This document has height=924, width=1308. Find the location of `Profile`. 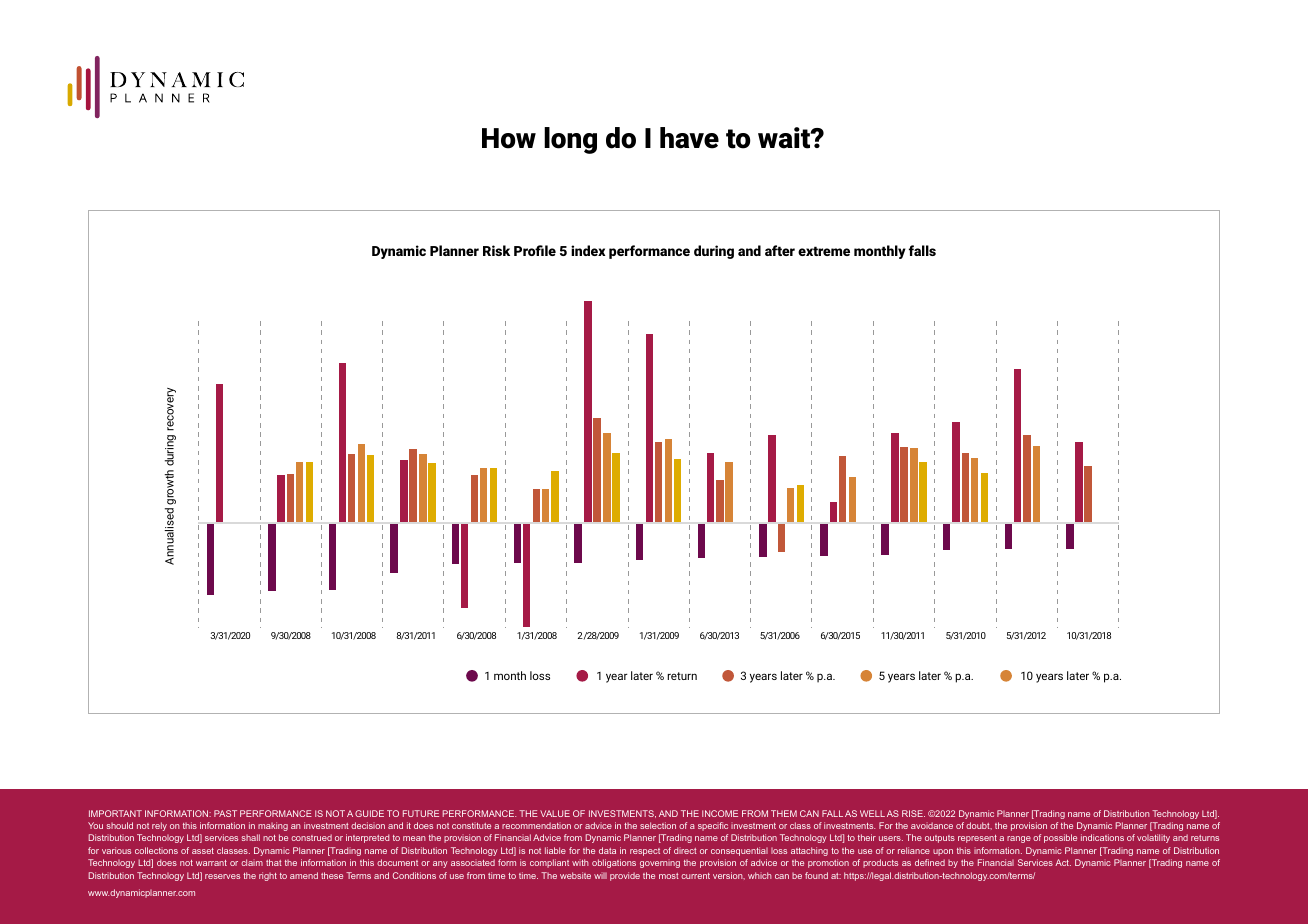

Profile is located at coordinates (535, 250).
